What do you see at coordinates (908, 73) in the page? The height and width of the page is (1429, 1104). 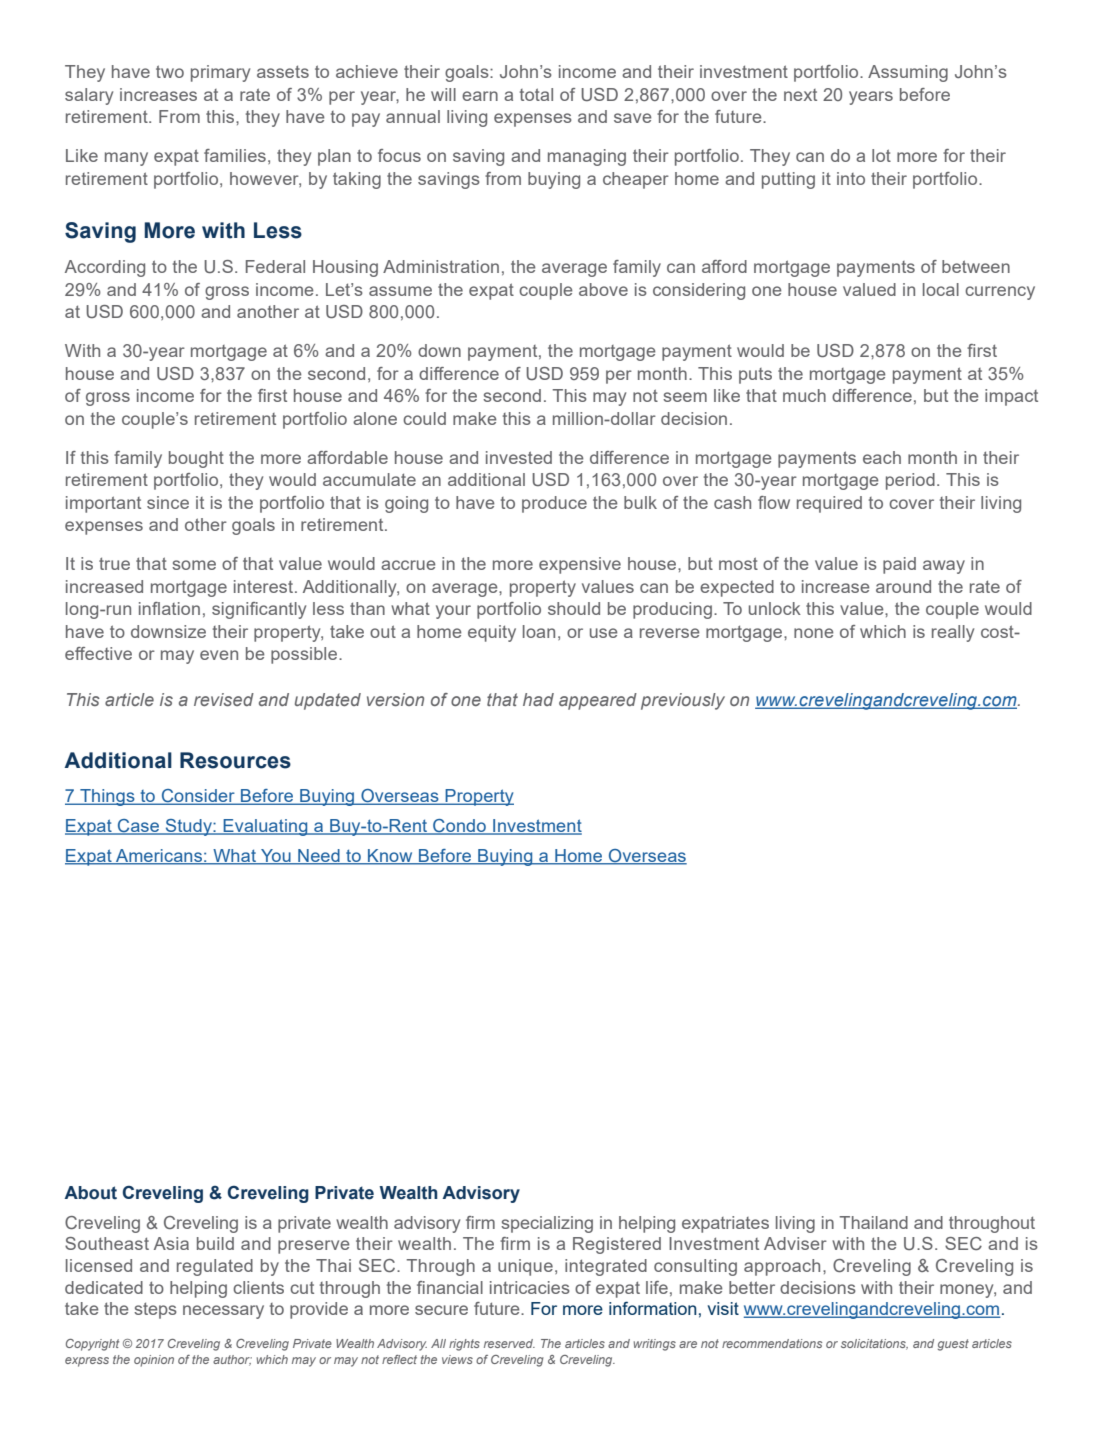 I see `Assuming` at bounding box center [908, 73].
